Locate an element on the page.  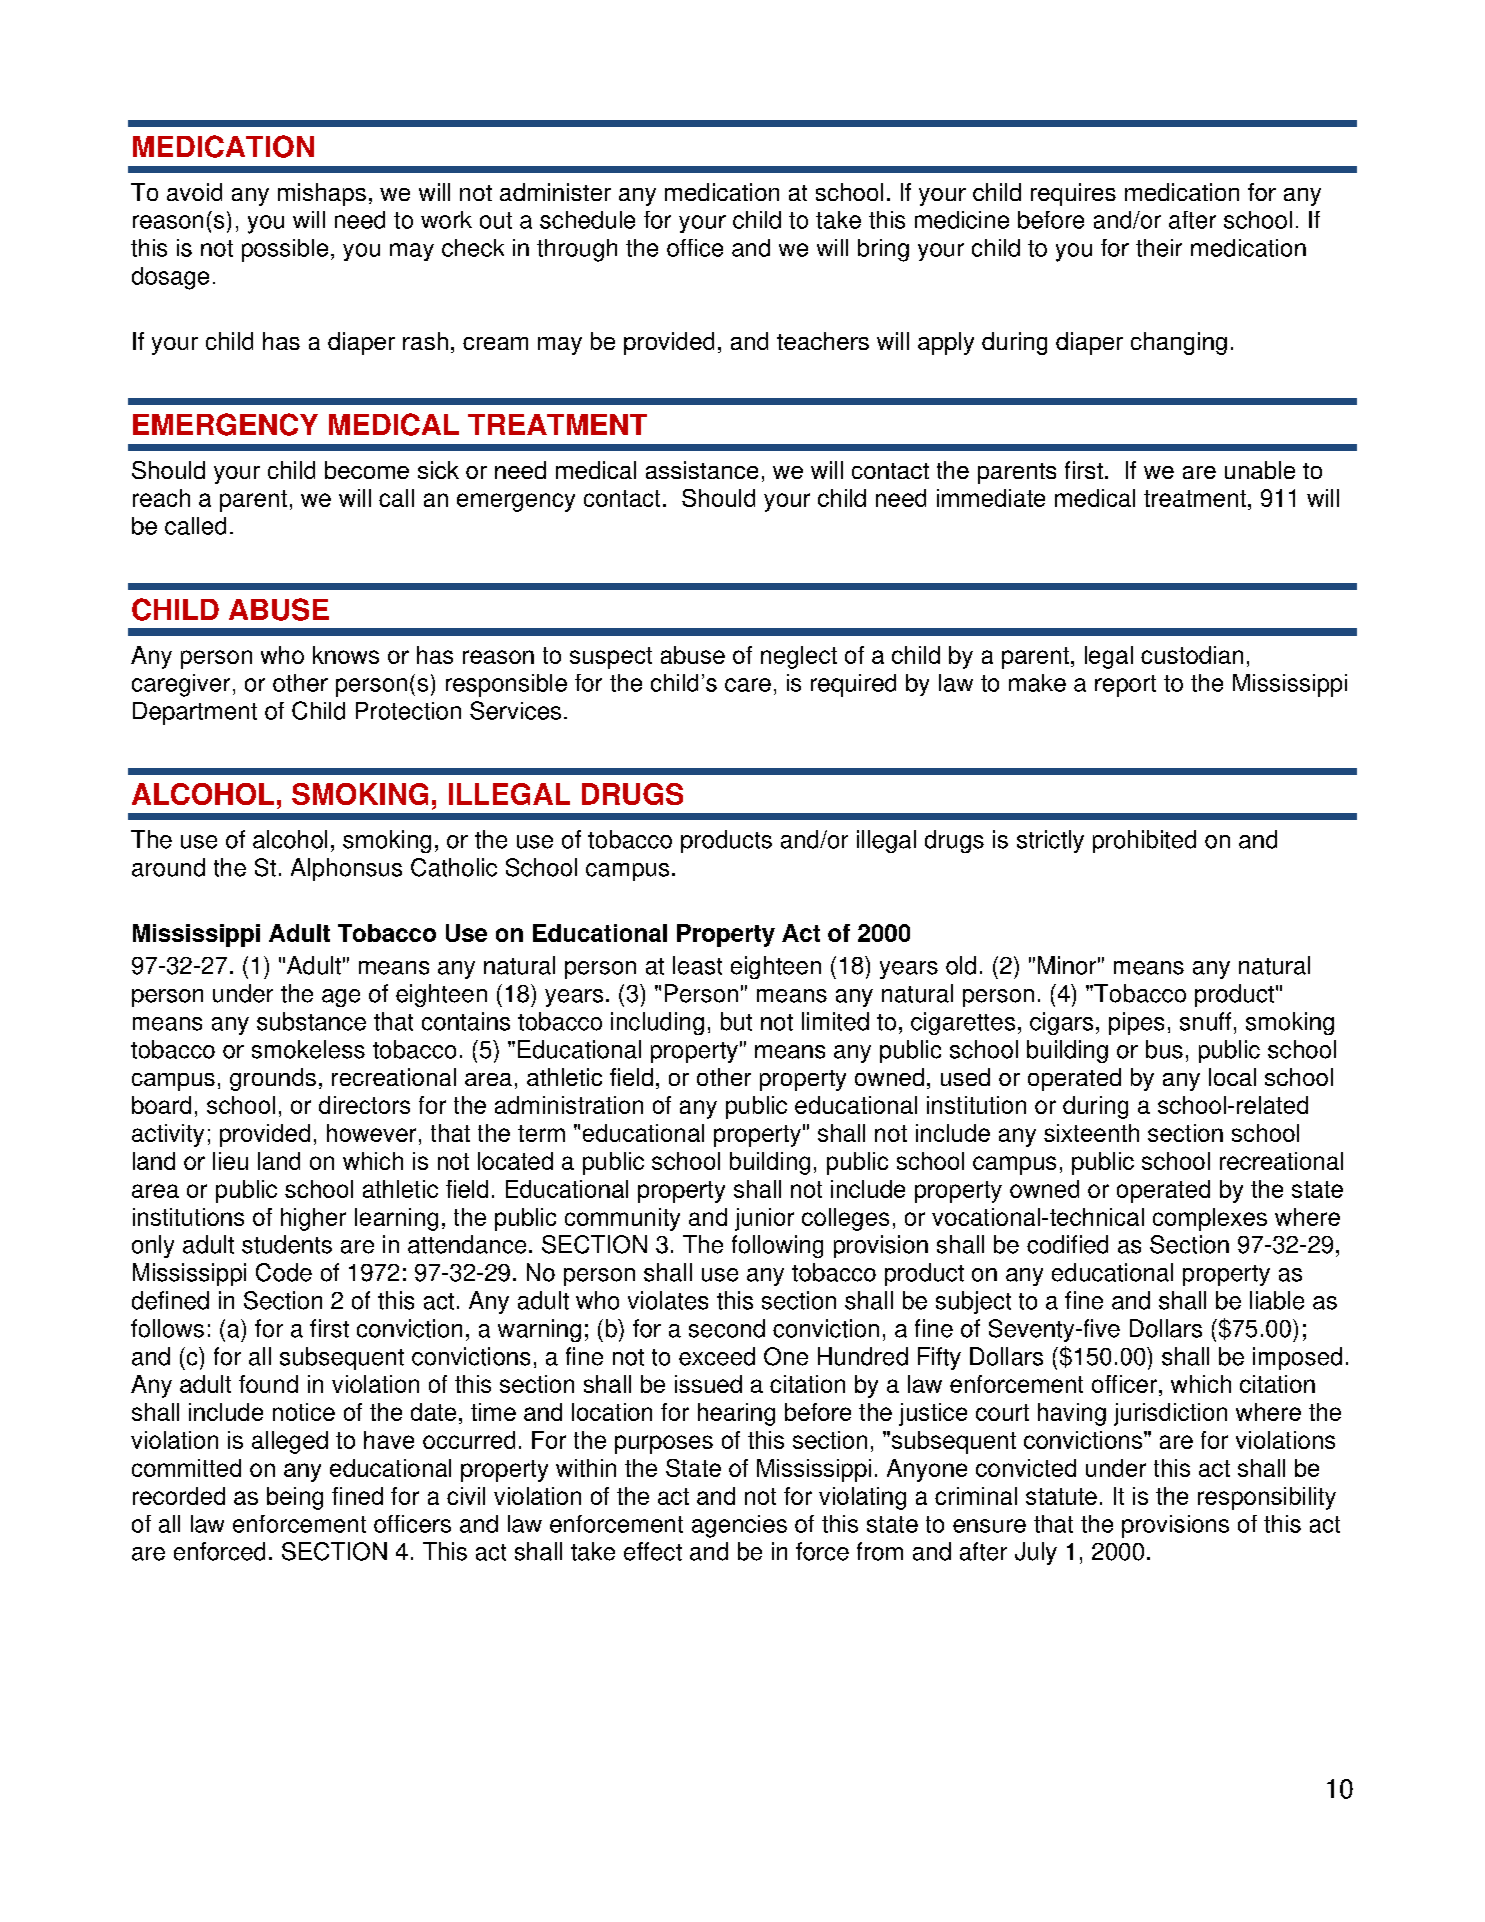
their is located at coordinates (1159, 248).
